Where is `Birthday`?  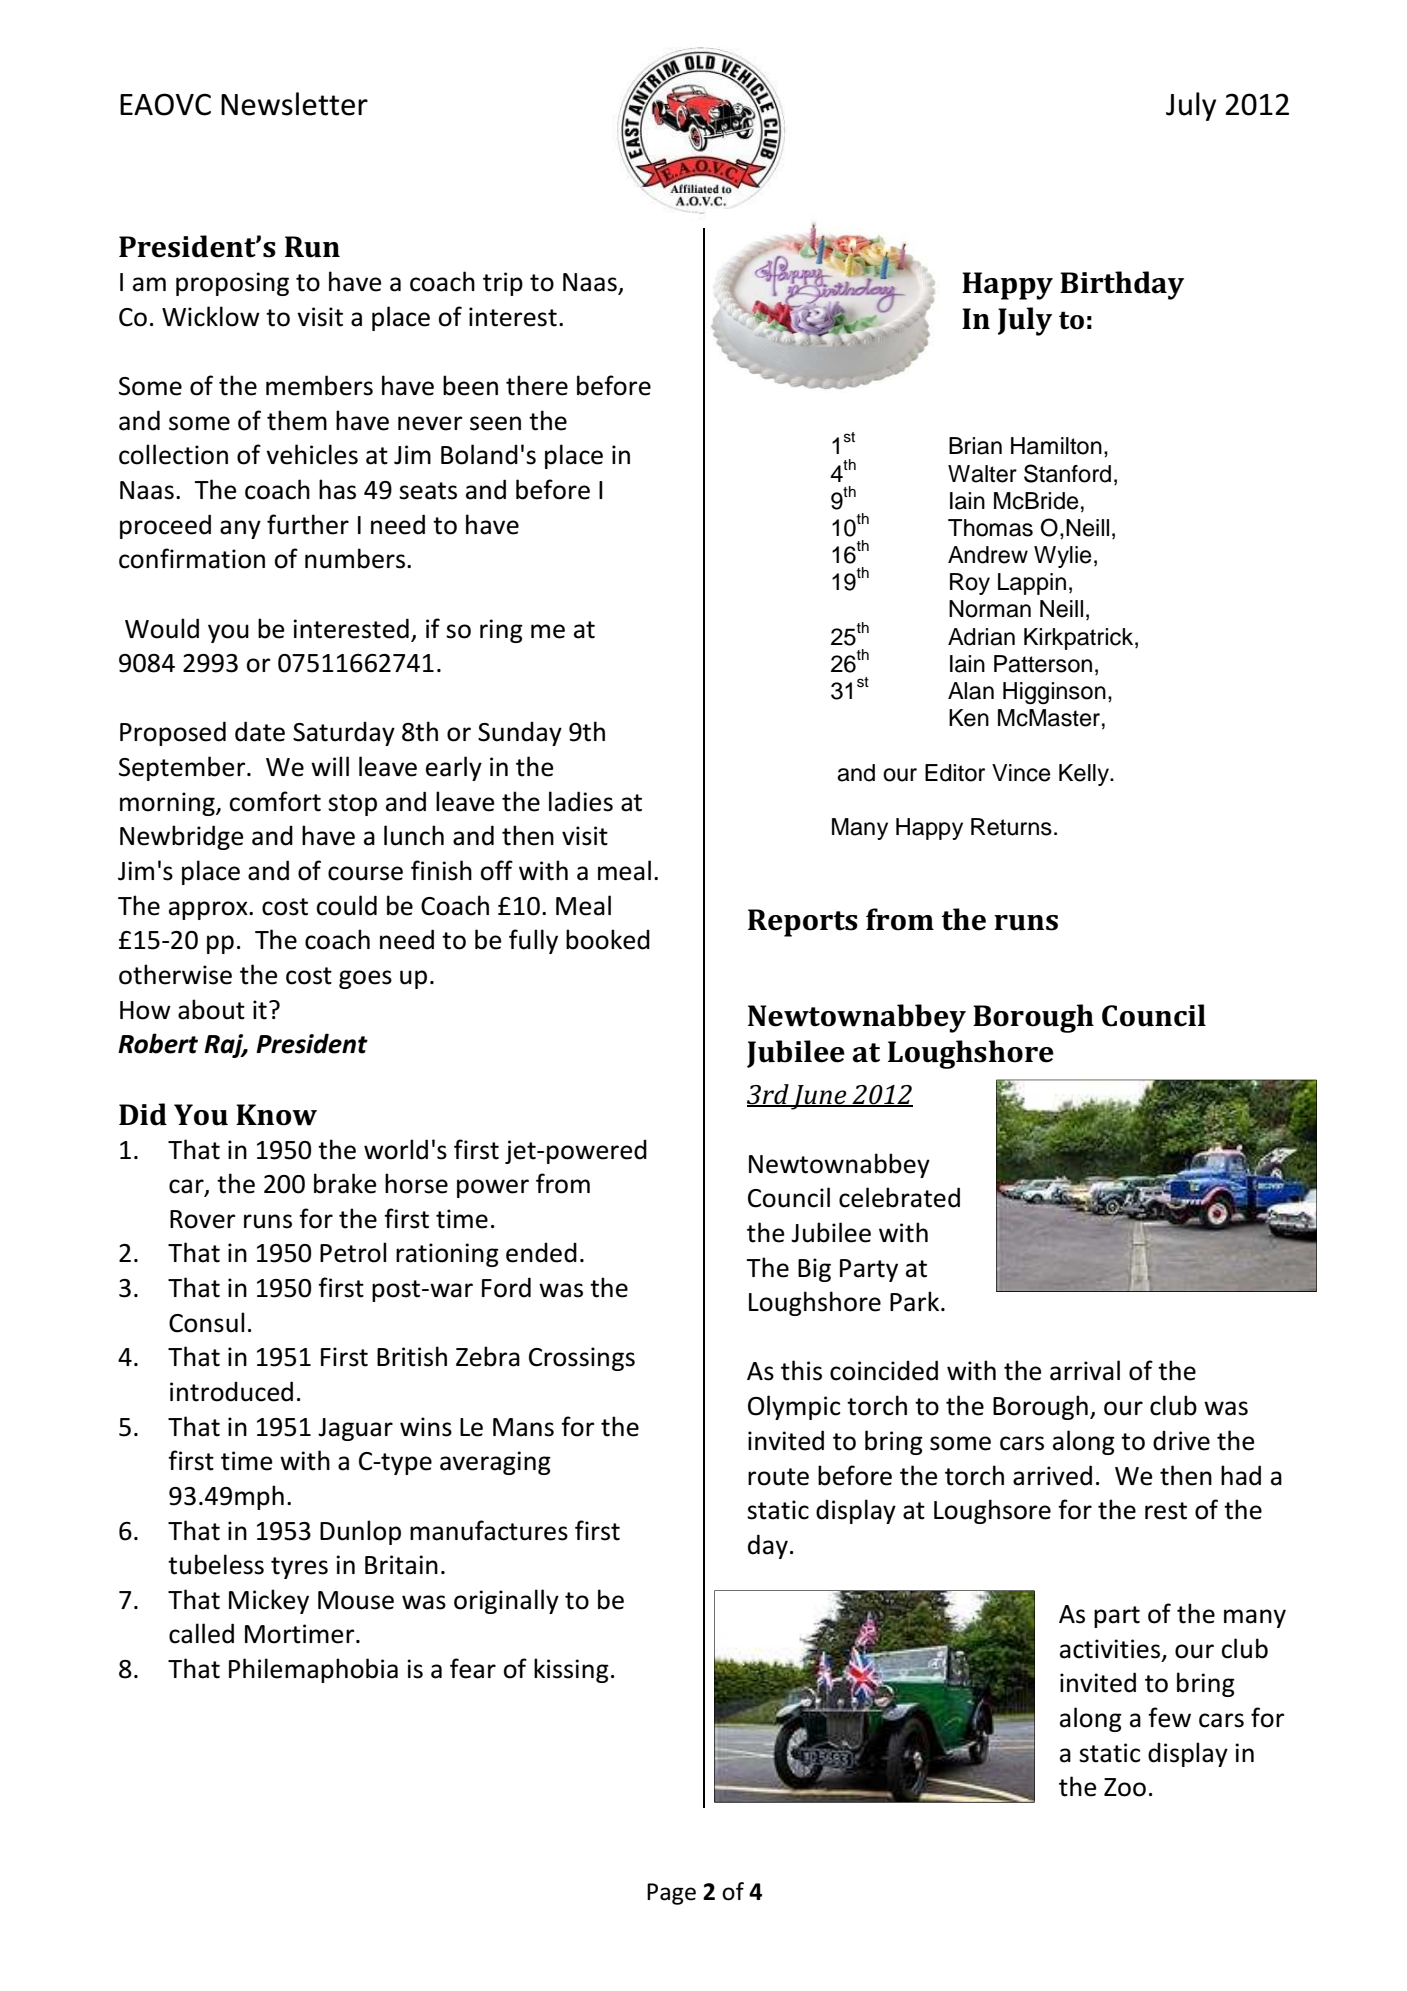
Birthday is located at coordinates (1122, 285).
